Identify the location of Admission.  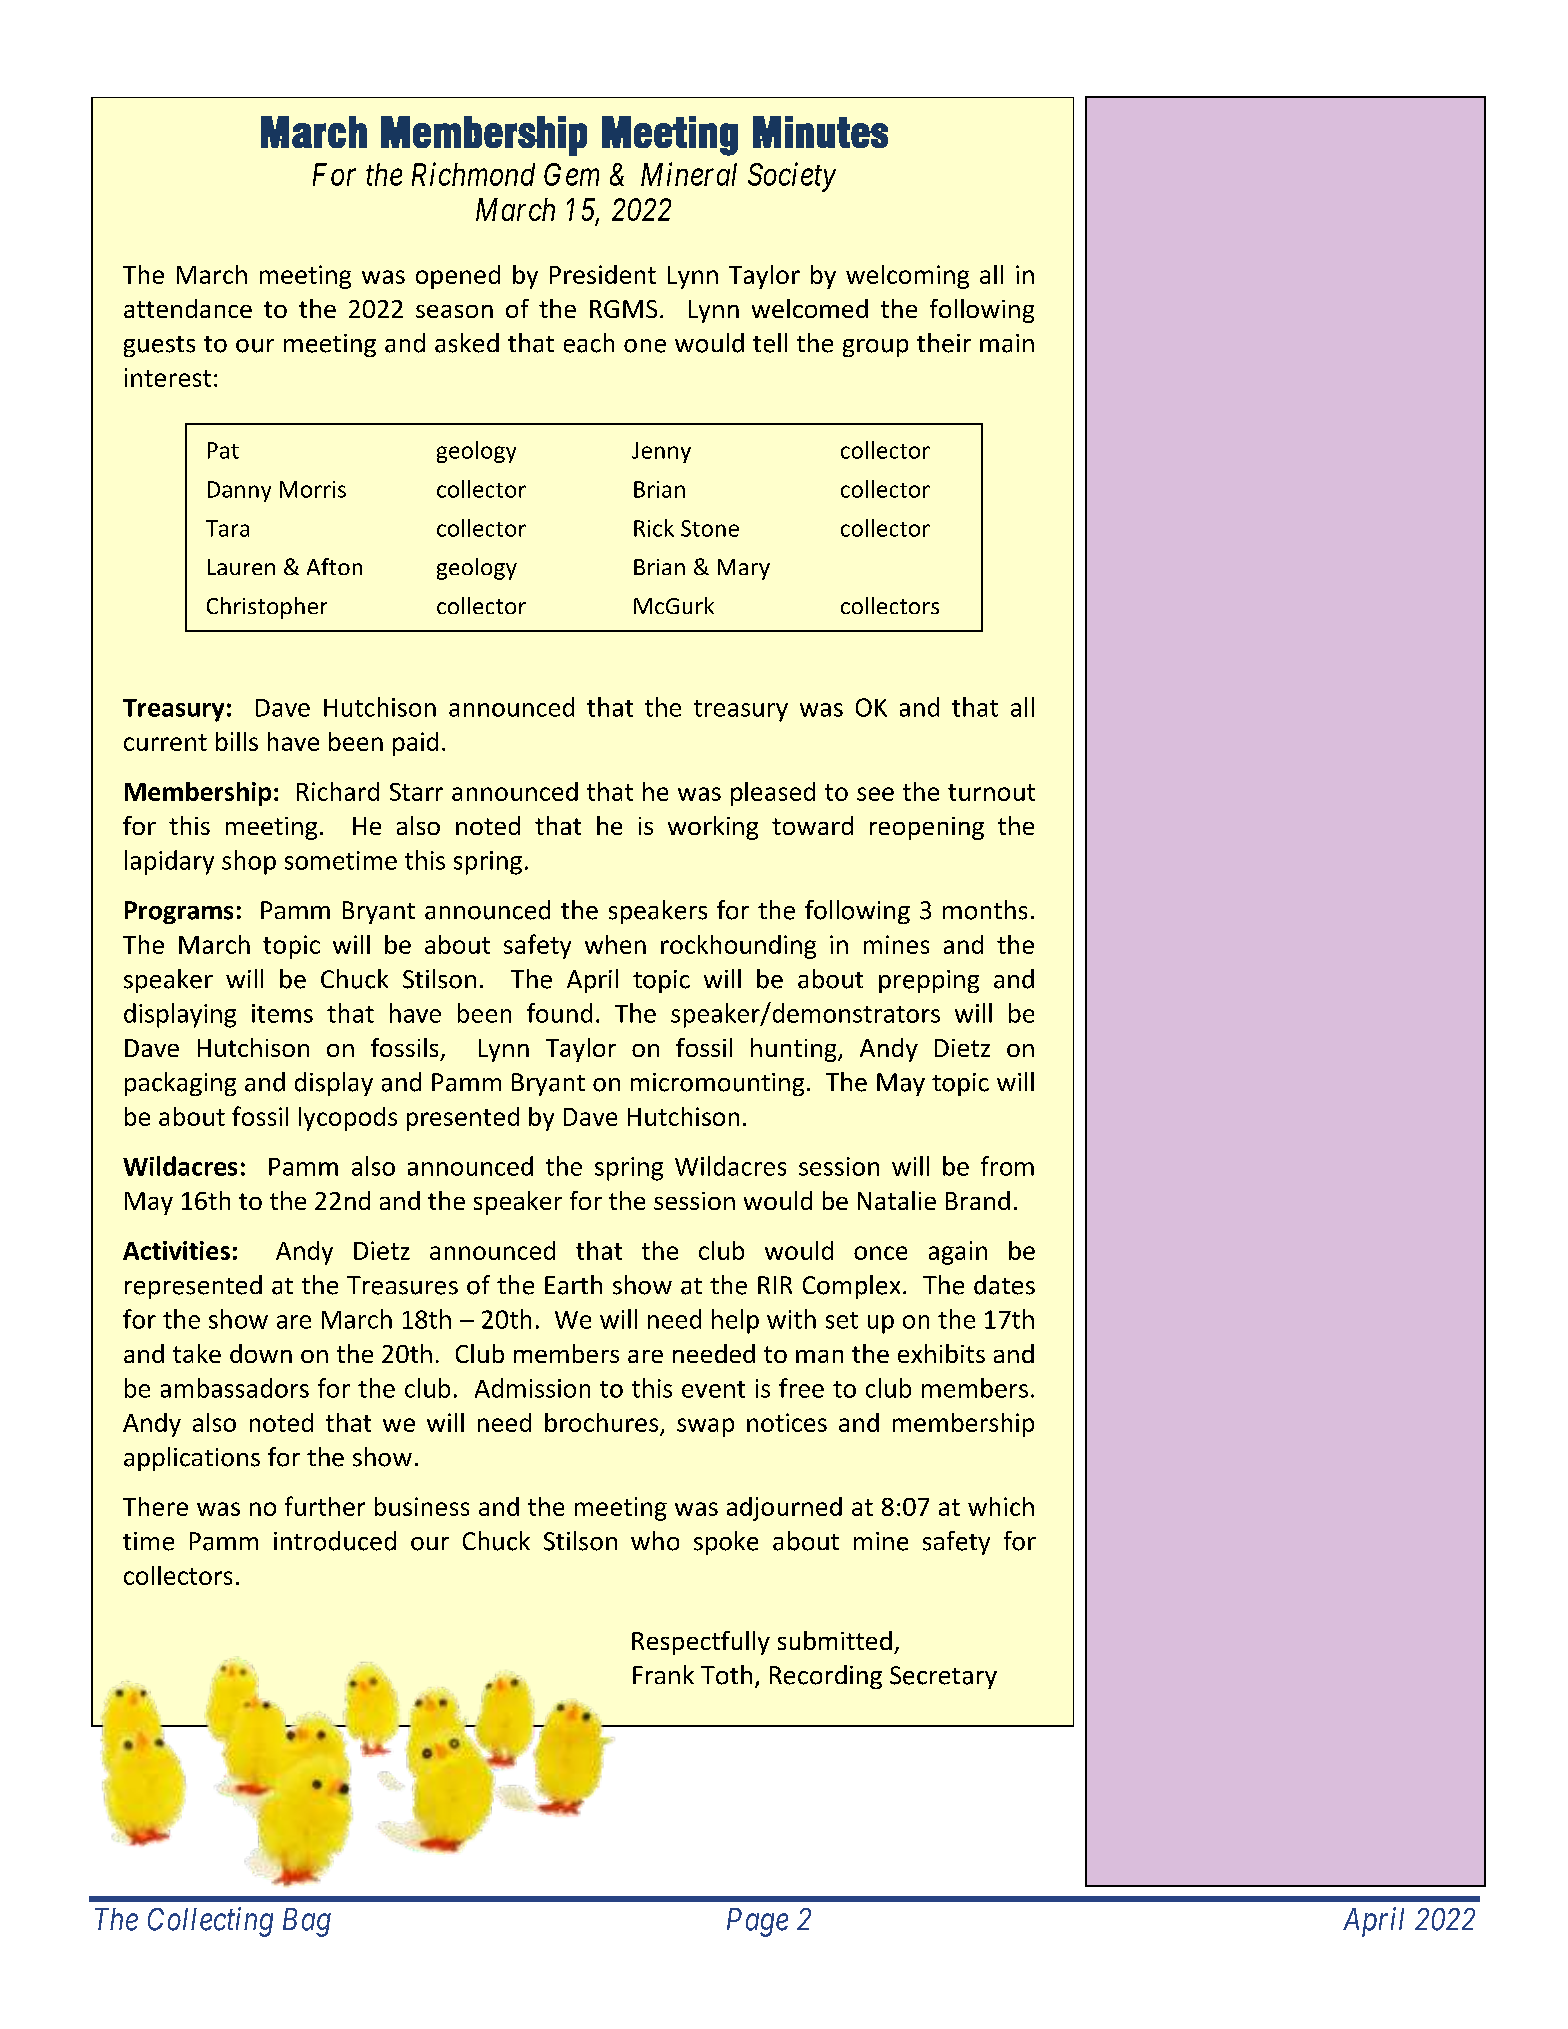
(532, 1388).
